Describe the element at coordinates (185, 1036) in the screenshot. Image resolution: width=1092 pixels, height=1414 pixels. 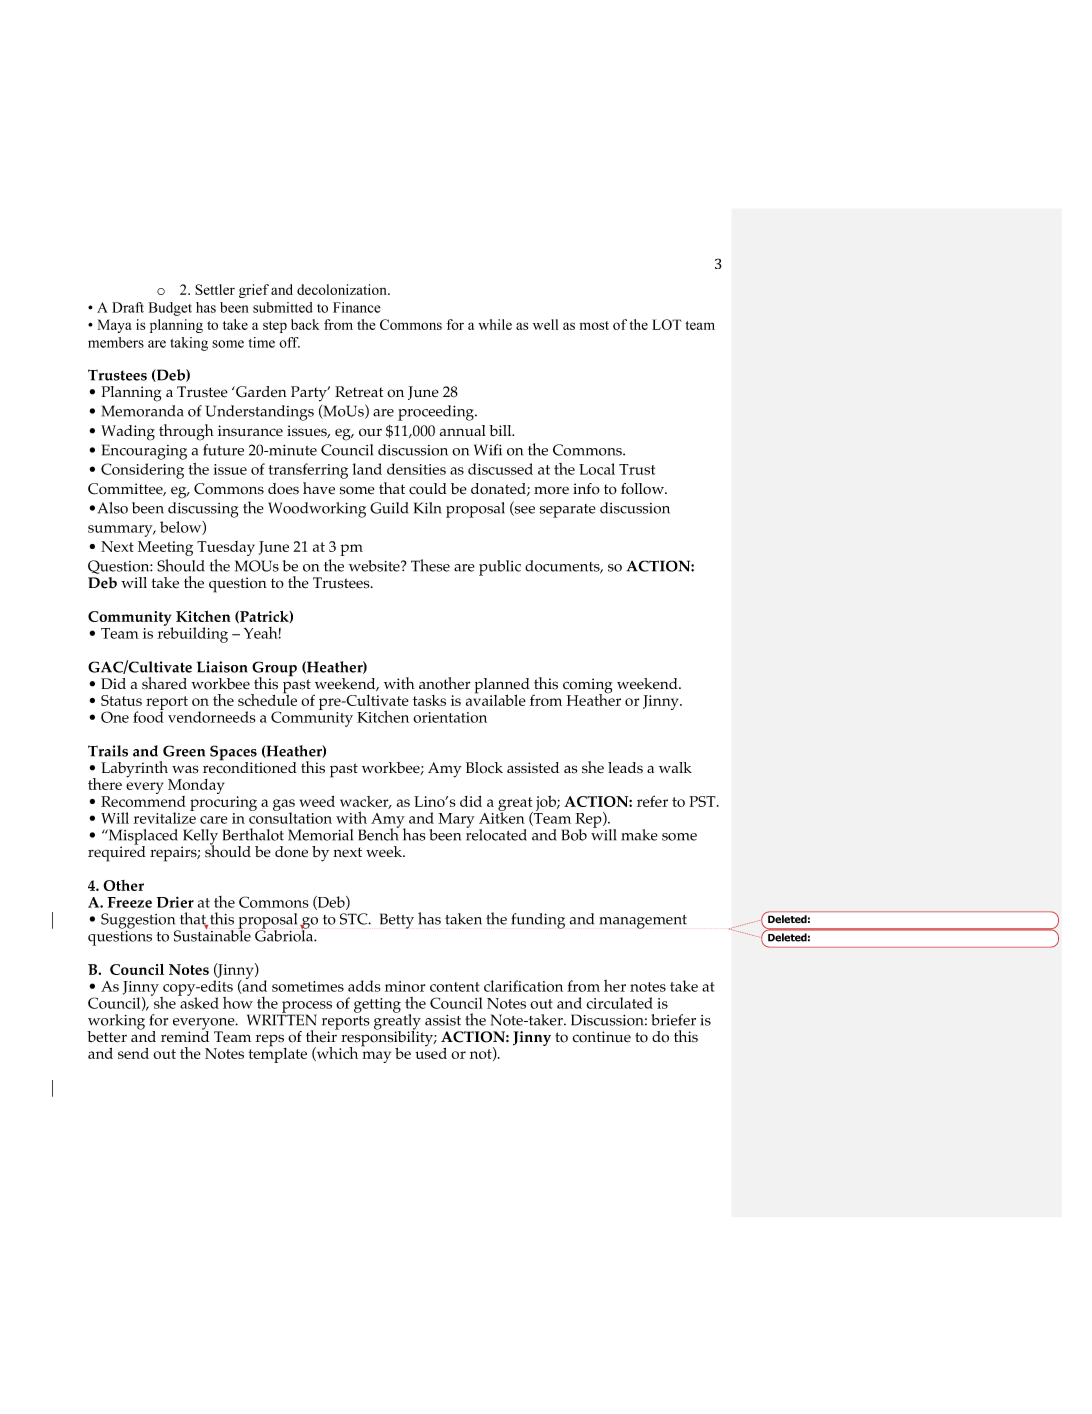
I see `remind` at that location.
